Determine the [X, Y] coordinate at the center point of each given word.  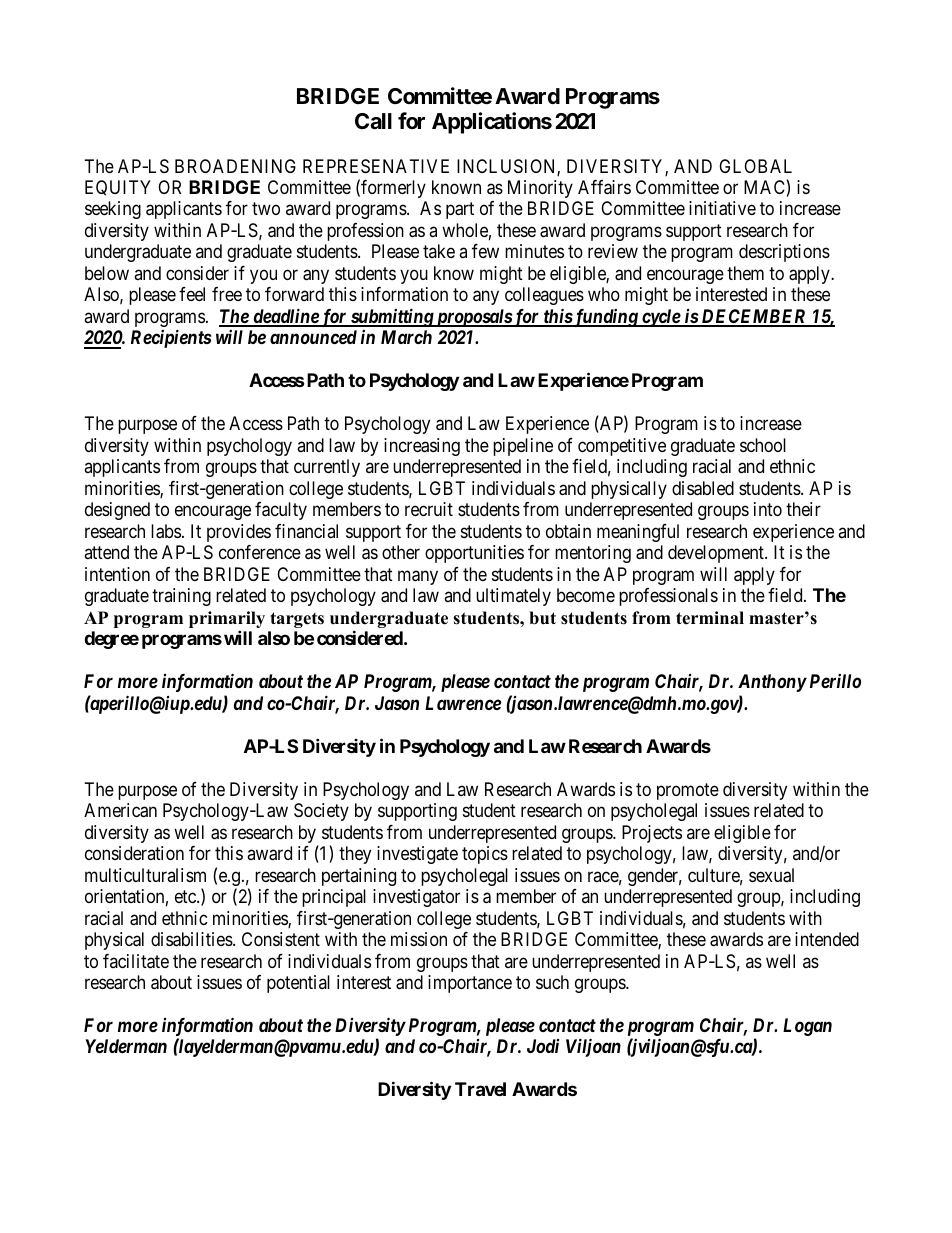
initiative [722, 208]
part [460, 211]
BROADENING [235, 166]
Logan [807, 1027]
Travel [480, 1089]
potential [298, 984]
